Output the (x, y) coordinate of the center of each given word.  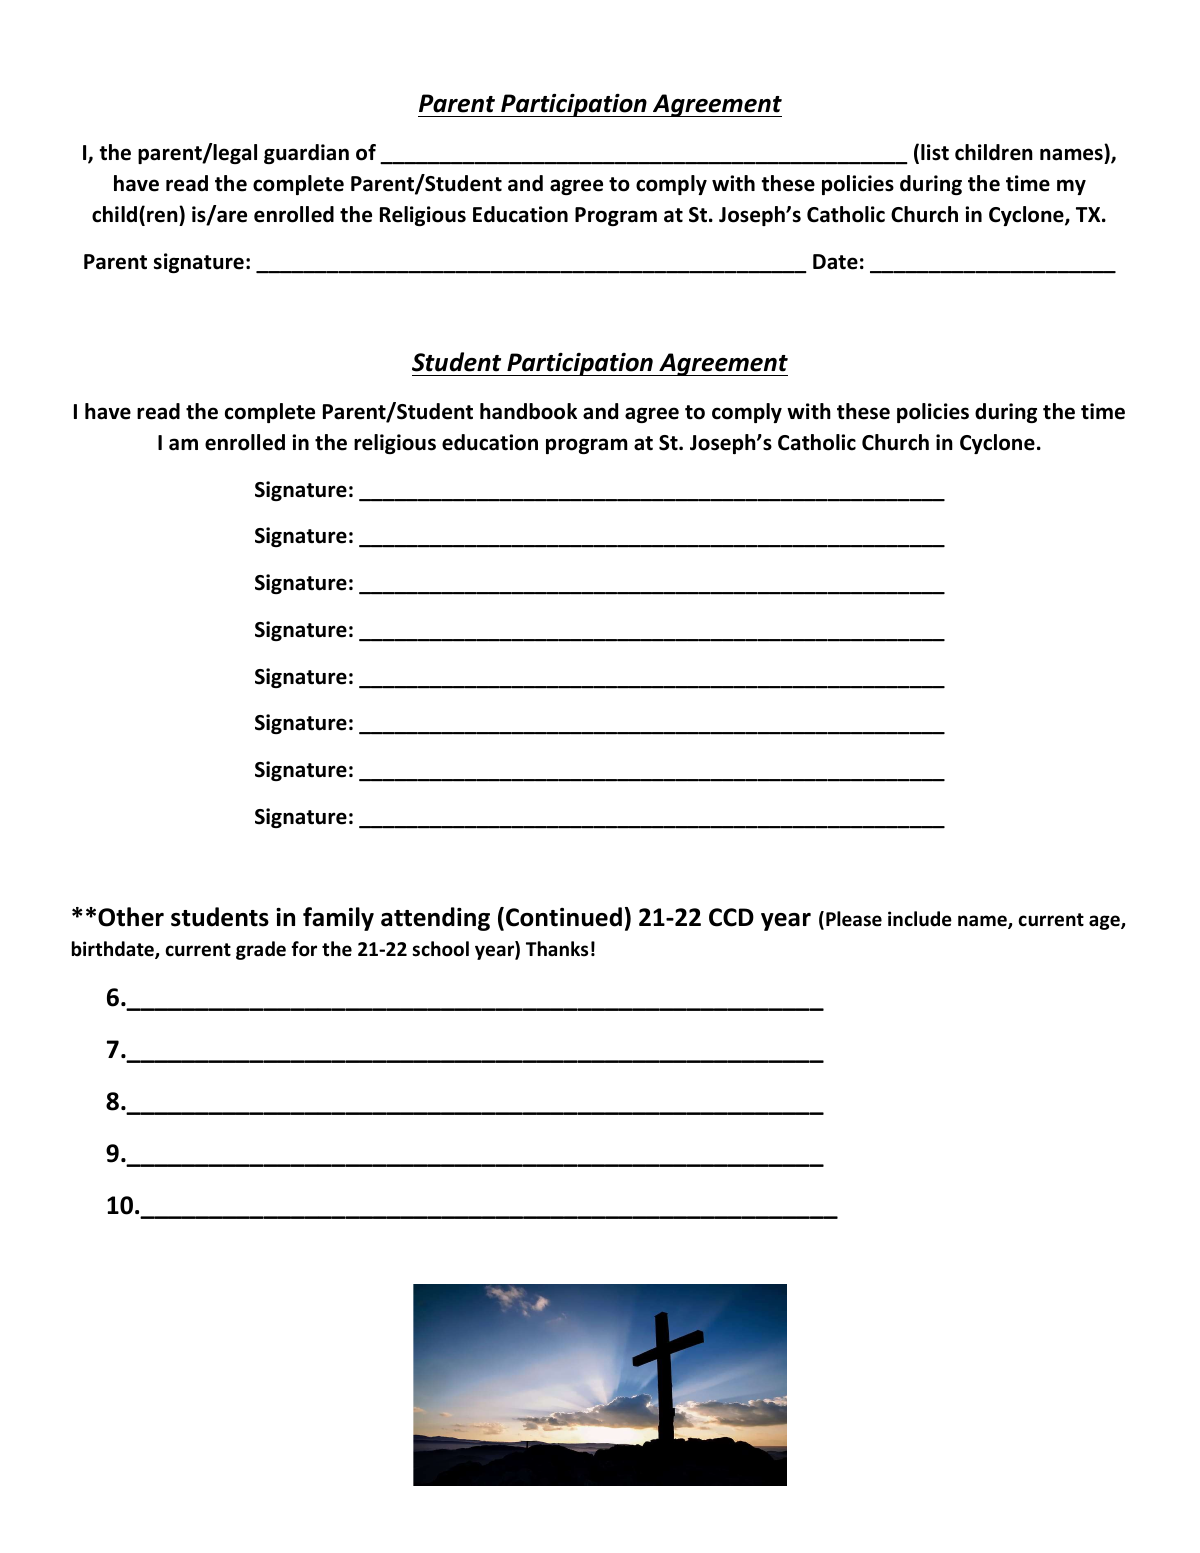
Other (131, 917)
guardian (306, 154)
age (1105, 922)
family (338, 919)
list (935, 152)
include (920, 919)
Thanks (557, 949)
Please (854, 919)
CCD (731, 917)
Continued (564, 917)
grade (261, 950)
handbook (528, 411)
